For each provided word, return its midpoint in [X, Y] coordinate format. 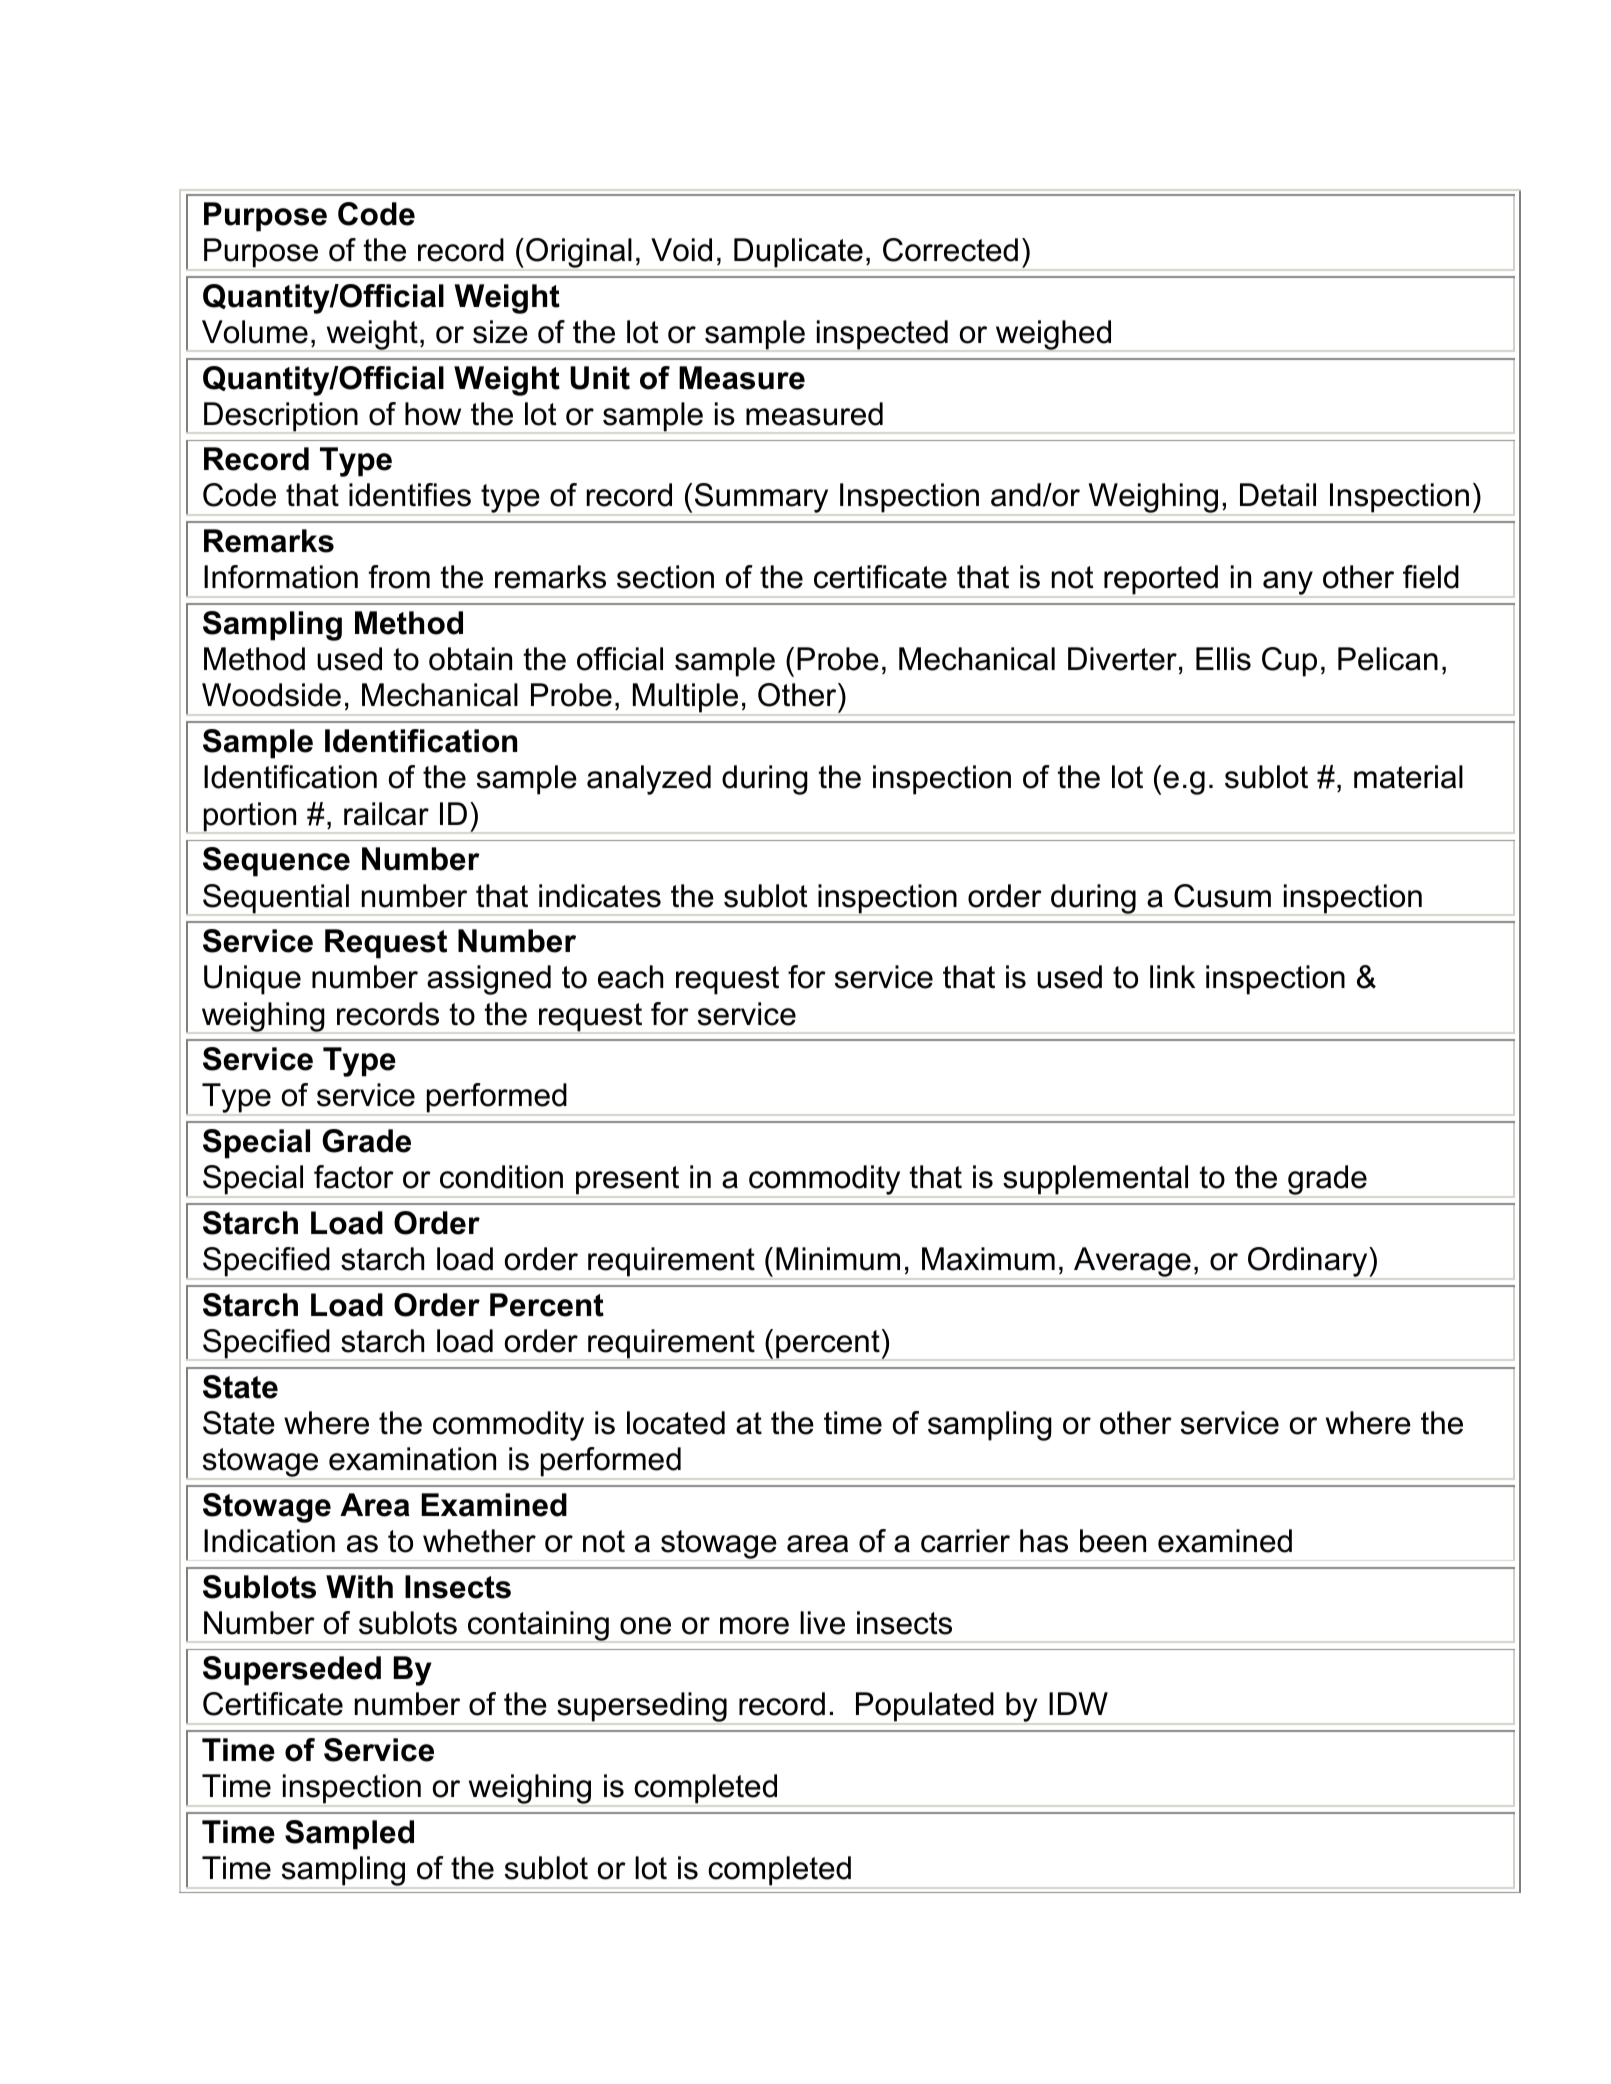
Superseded [292, 1671]
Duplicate [798, 254]
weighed [1053, 336]
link [1172, 976]
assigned [489, 980]
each [630, 977]
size [500, 332]
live [822, 1623]
